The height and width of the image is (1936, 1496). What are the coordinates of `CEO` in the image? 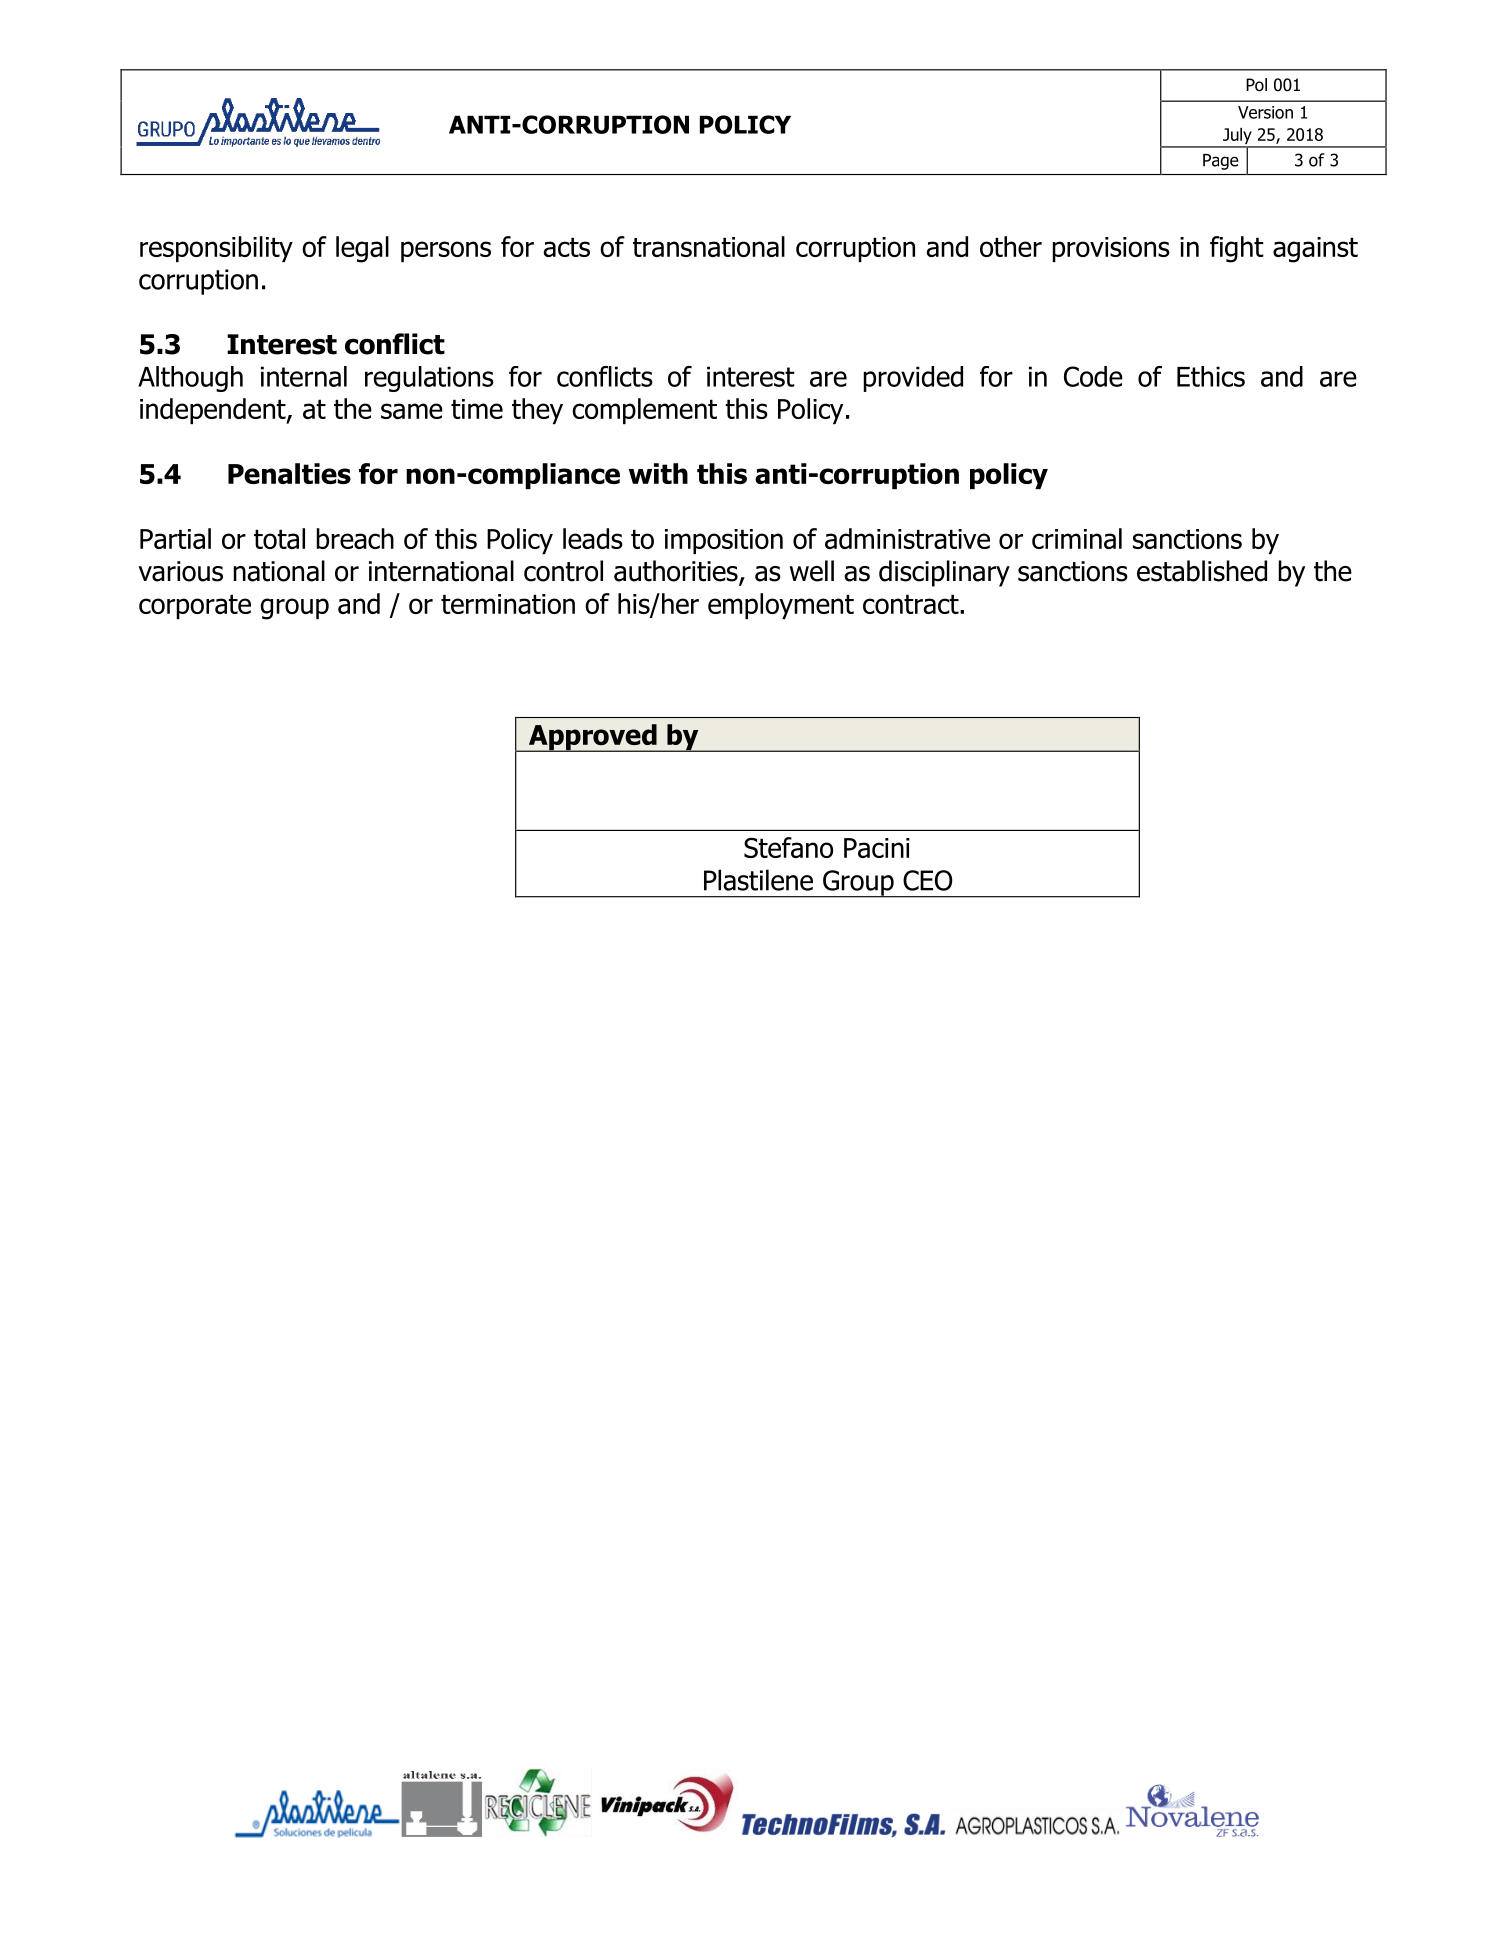 It's located at (928, 880).
